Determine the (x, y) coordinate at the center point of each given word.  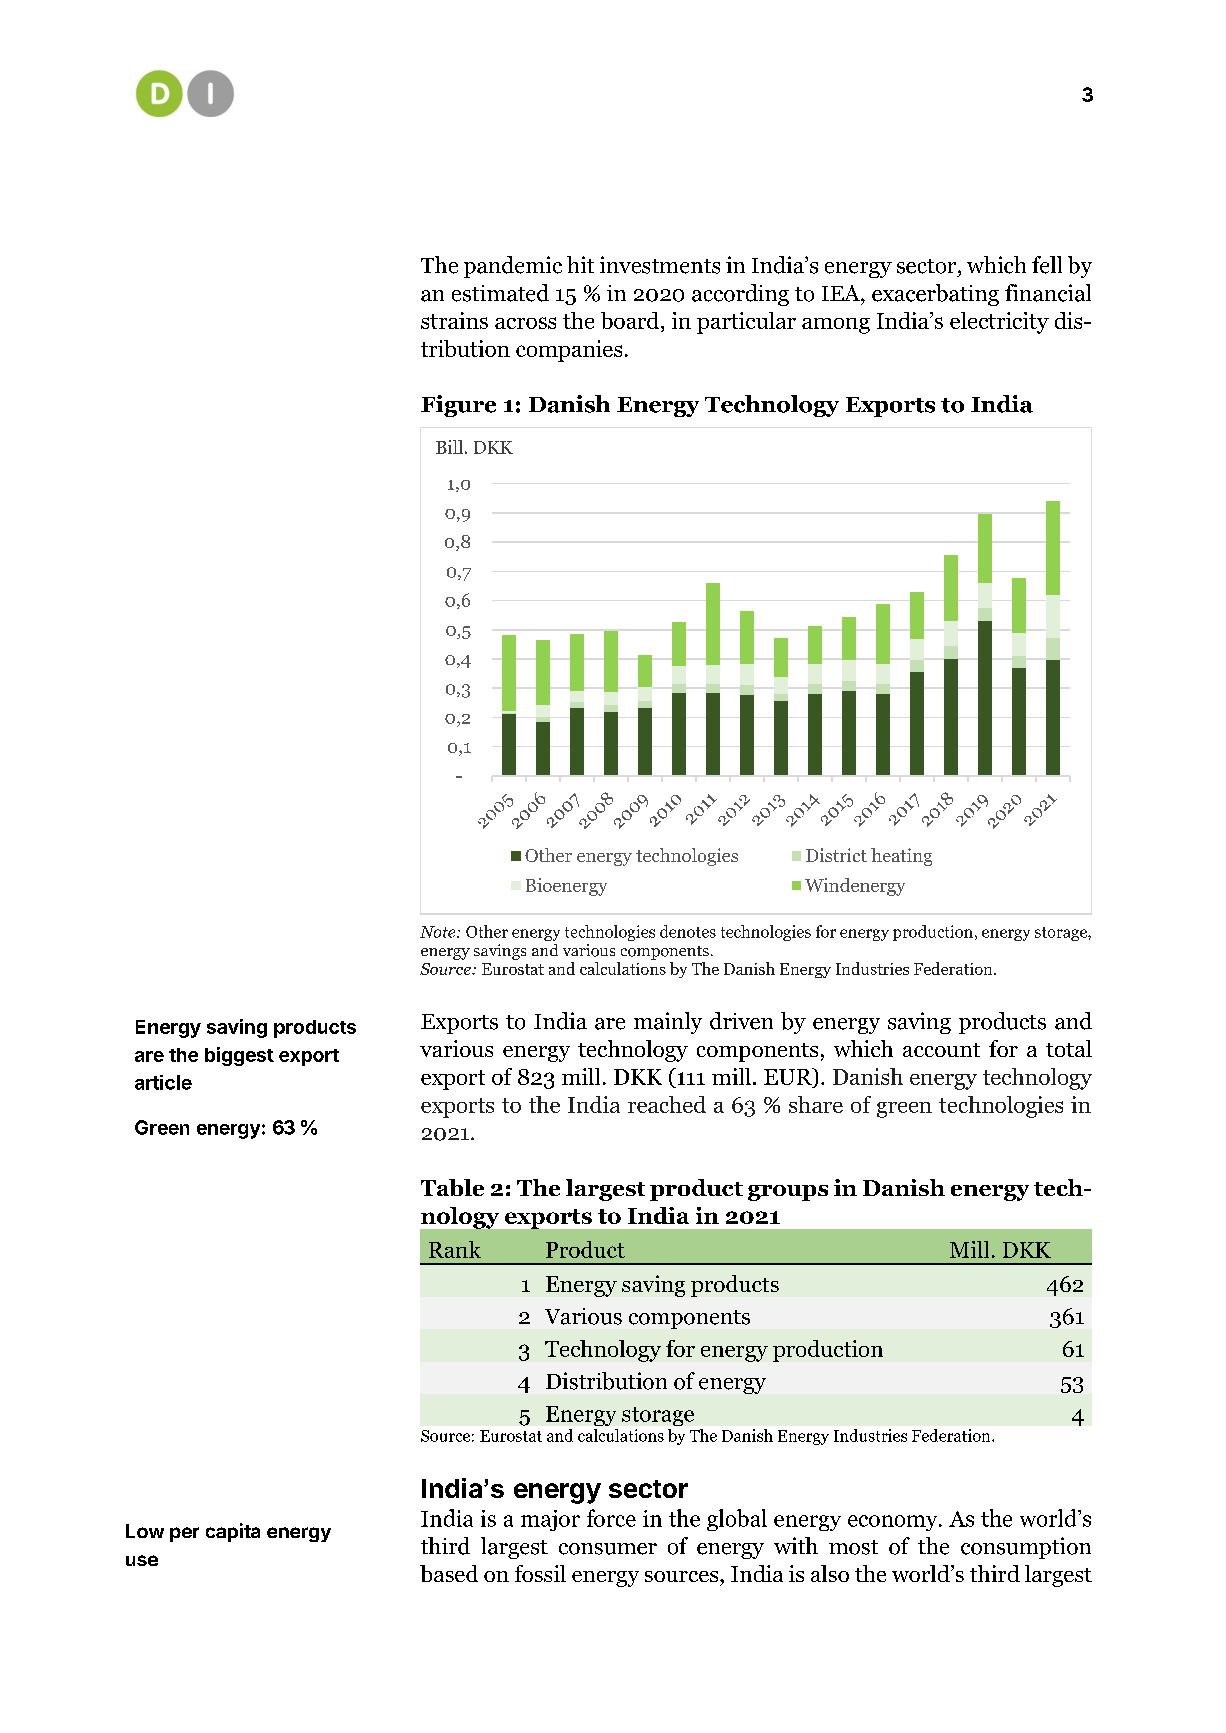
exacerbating (935, 295)
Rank (455, 1249)
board (631, 322)
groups (788, 1193)
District (836, 855)
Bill (449, 447)
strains (454, 320)
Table (452, 1187)
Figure (458, 406)
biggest (239, 1056)
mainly (668, 1023)
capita (233, 1532)
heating (901, 857)
